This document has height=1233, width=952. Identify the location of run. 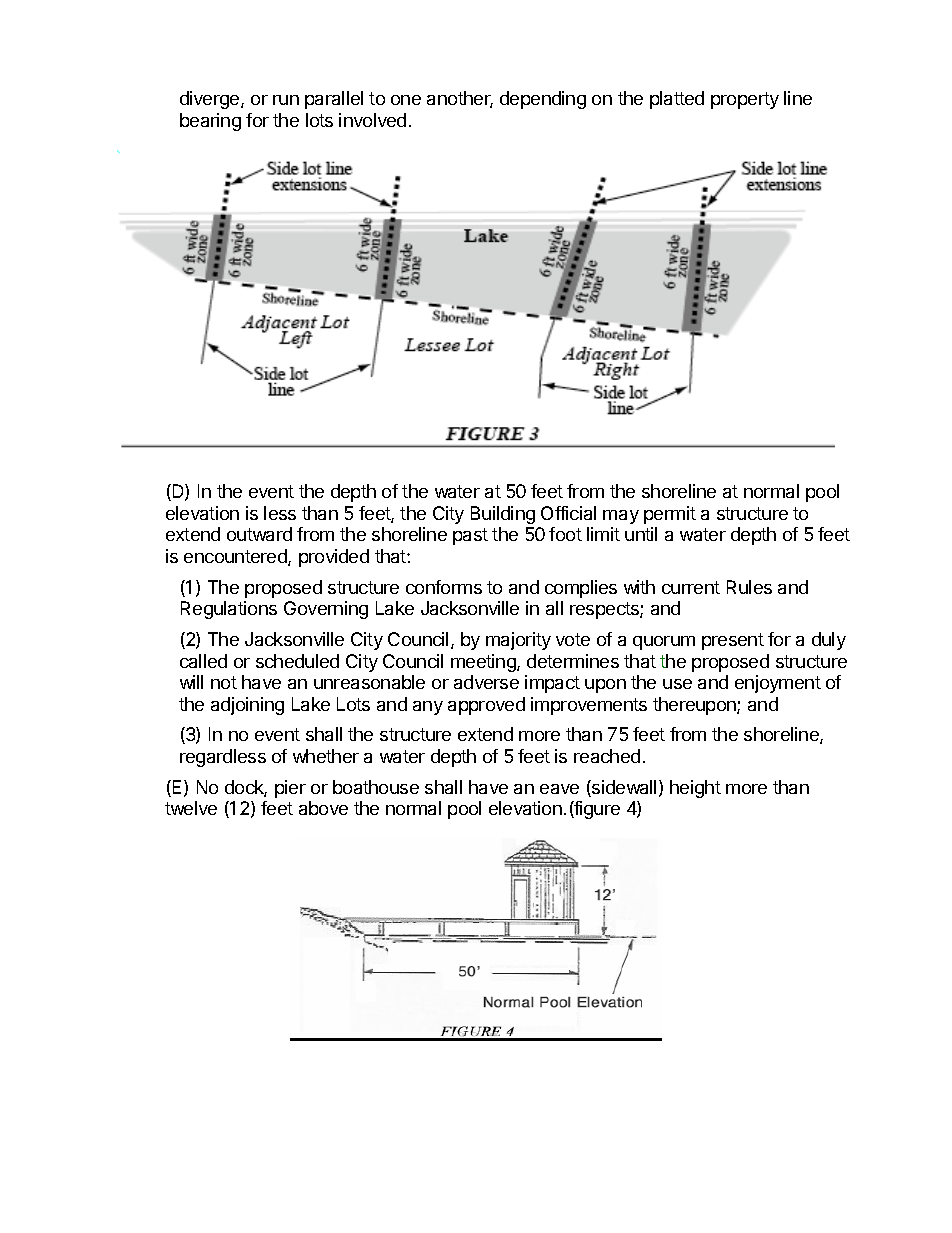
(286, 100).
